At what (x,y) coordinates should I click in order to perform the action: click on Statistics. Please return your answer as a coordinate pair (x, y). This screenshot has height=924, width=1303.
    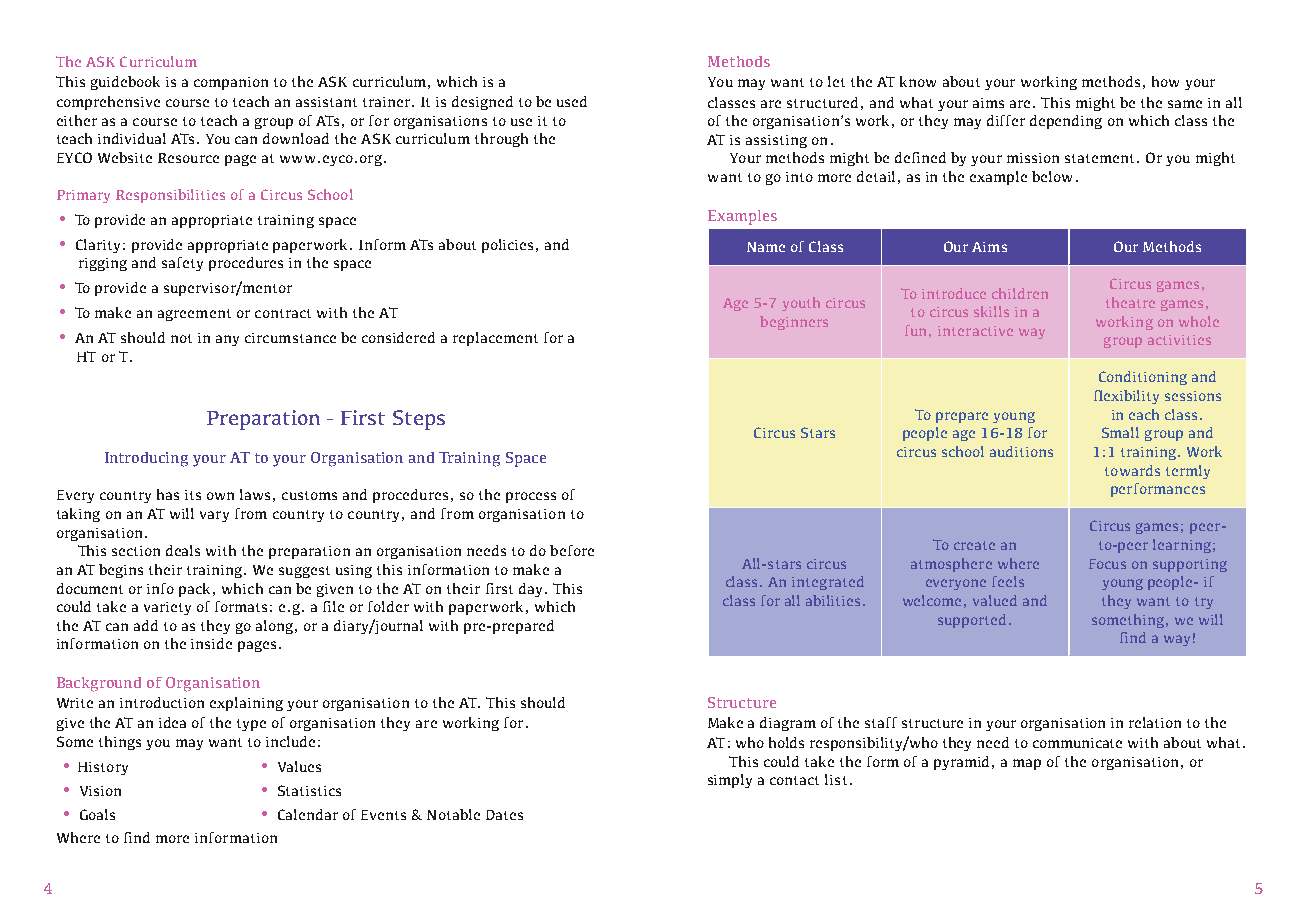
    Looking at the image, I should click on (309, 790).
